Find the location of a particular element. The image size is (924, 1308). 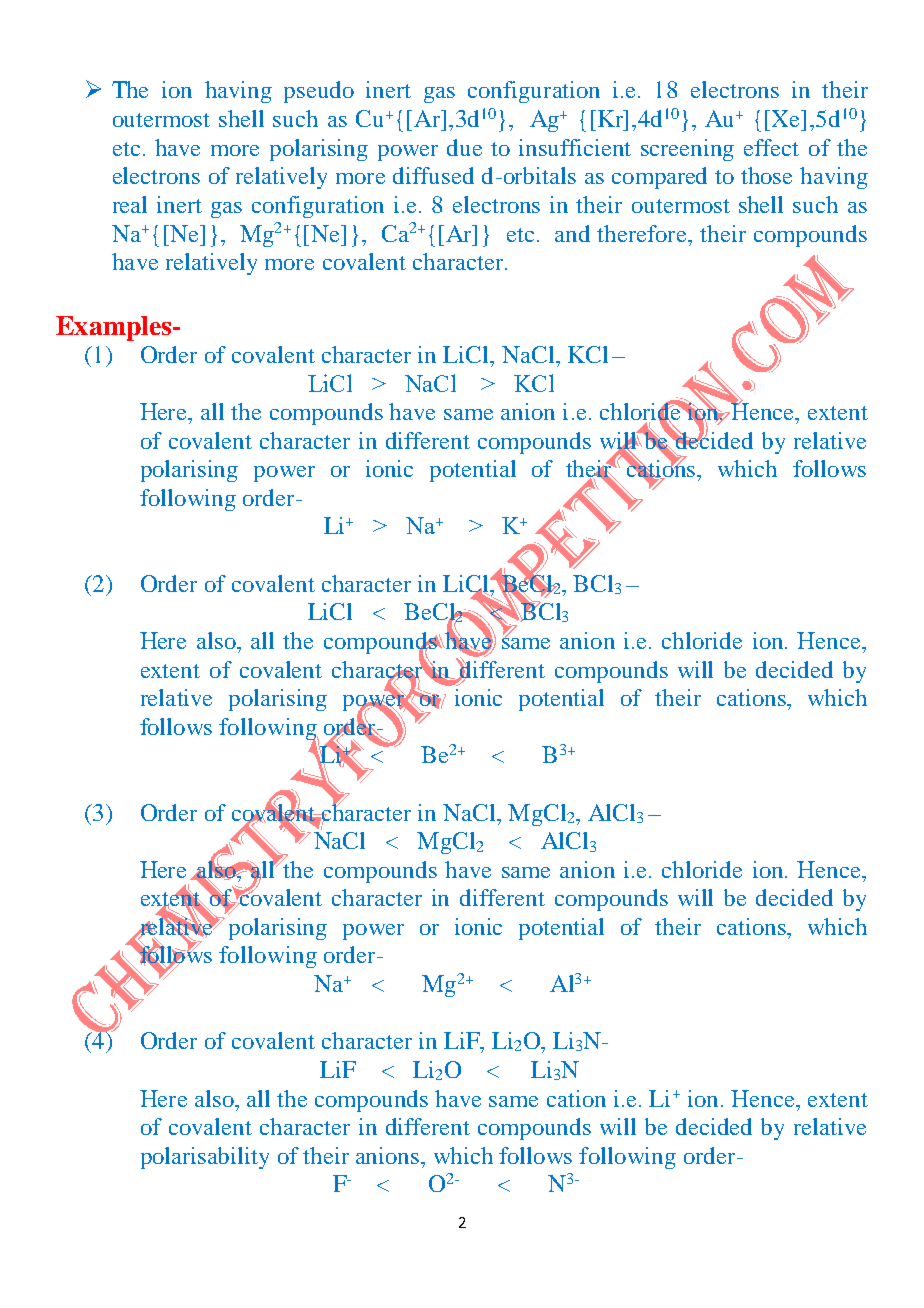

compared is located at coordinates (659, 178).
